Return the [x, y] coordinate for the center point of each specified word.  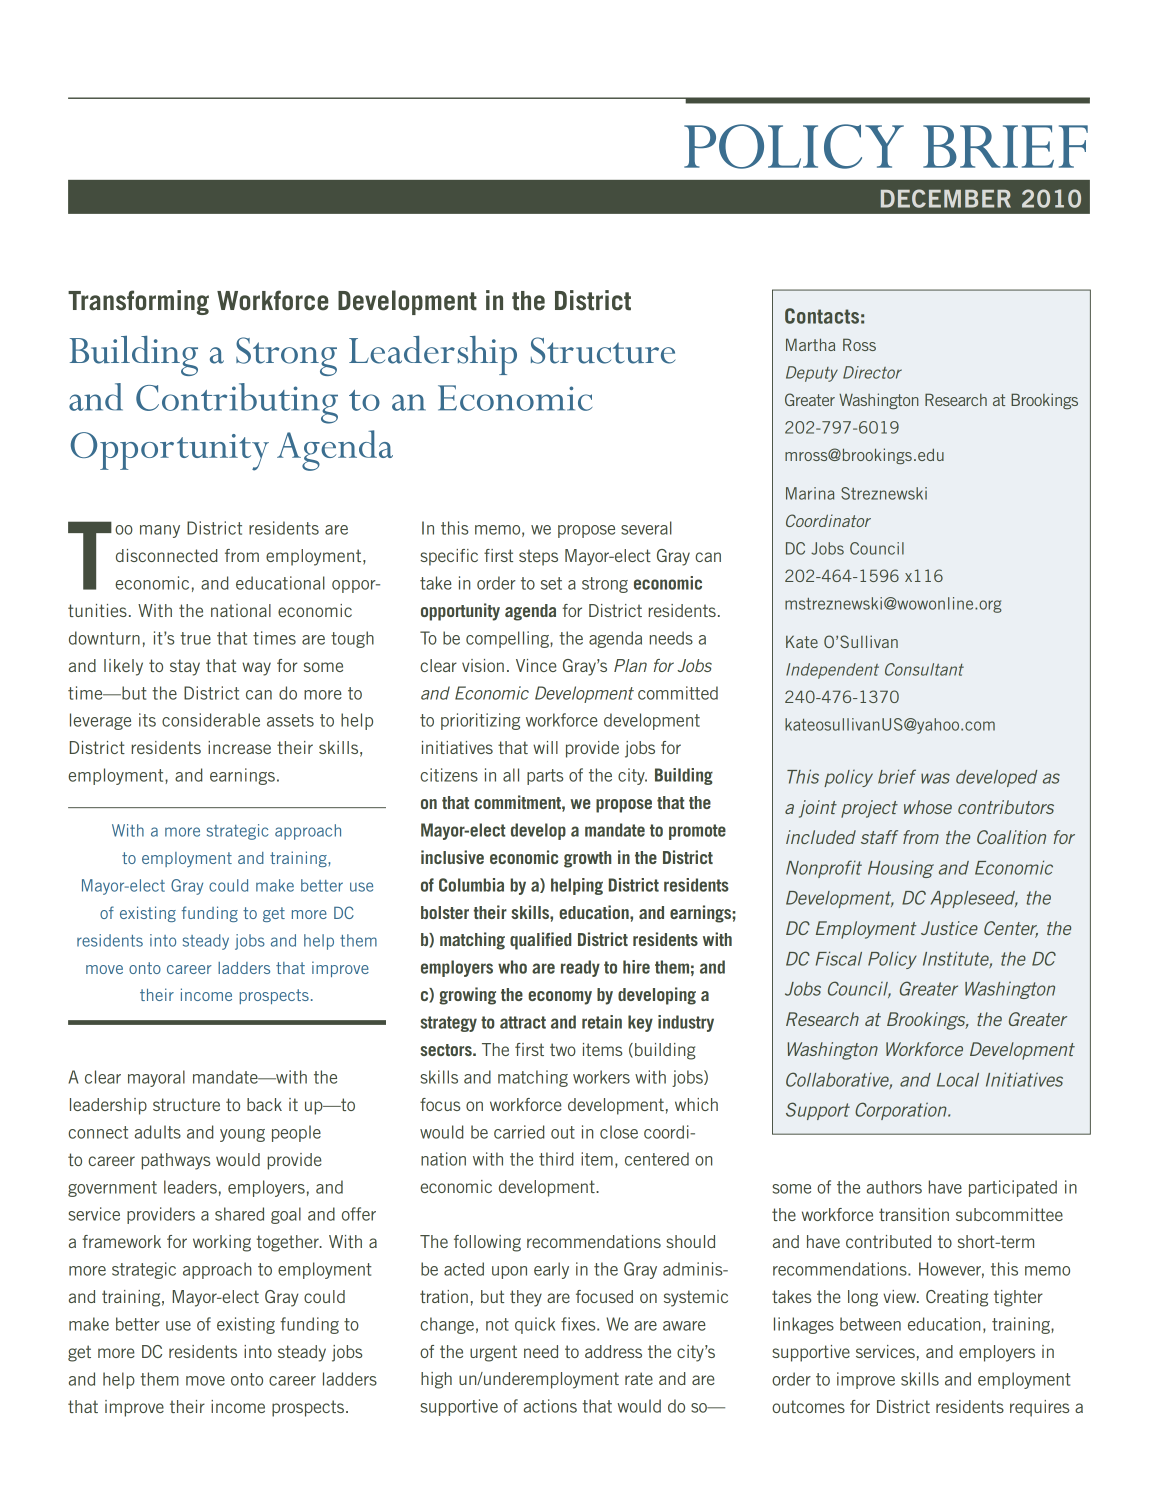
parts [545, 777]
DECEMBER [946, 198]
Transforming [138, 302]
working [222, 1243]
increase [239, 747]
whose [928, 807]
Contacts [822, 316]
